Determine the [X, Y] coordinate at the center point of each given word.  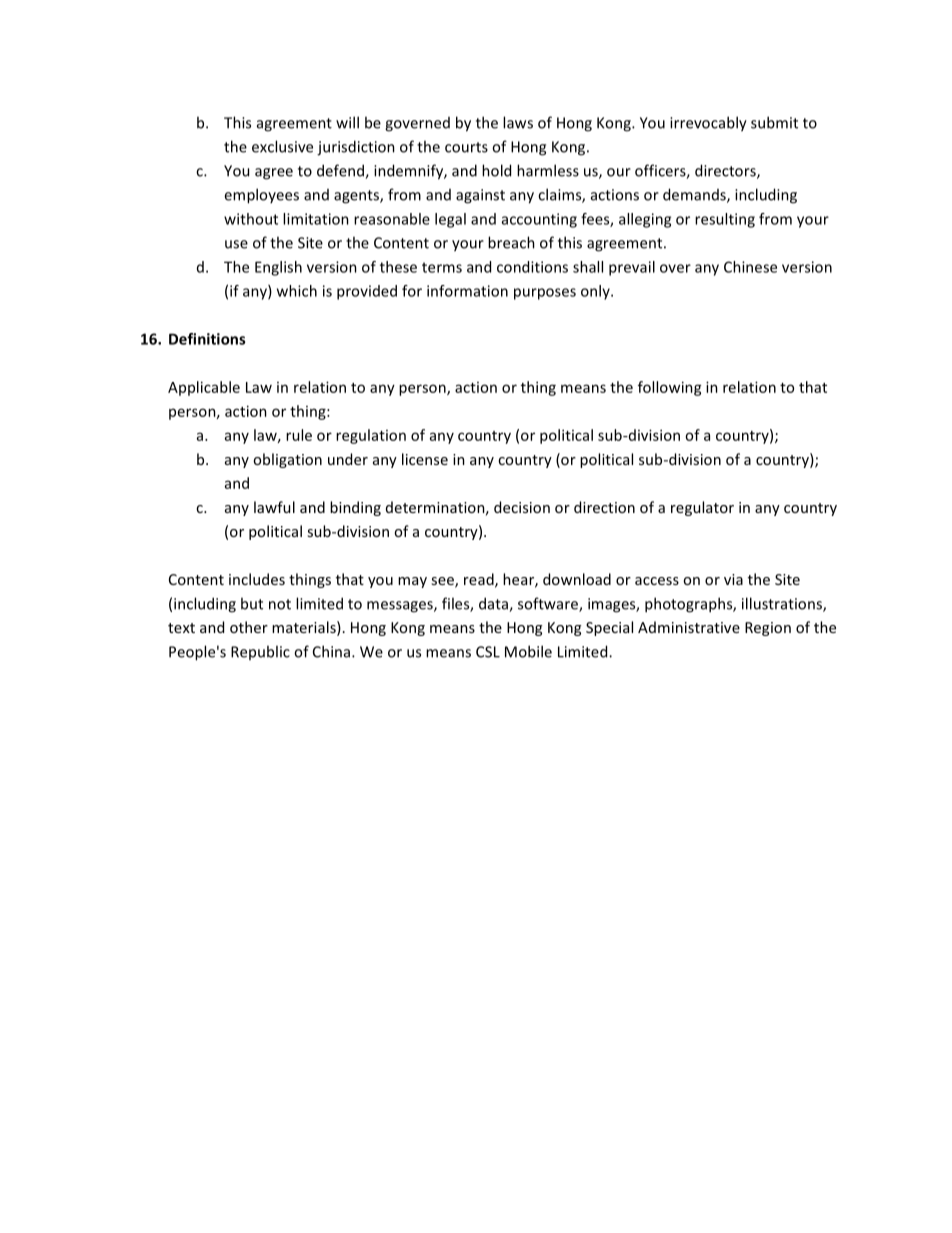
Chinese [750, 267]
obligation [287, 460]
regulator [702, 508]
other [249, 627]
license [425, 459]
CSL [488, 652]
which [297, 291]
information [467, 291]
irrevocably [708, 124]
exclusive [282, 146]
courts [466, 147]
